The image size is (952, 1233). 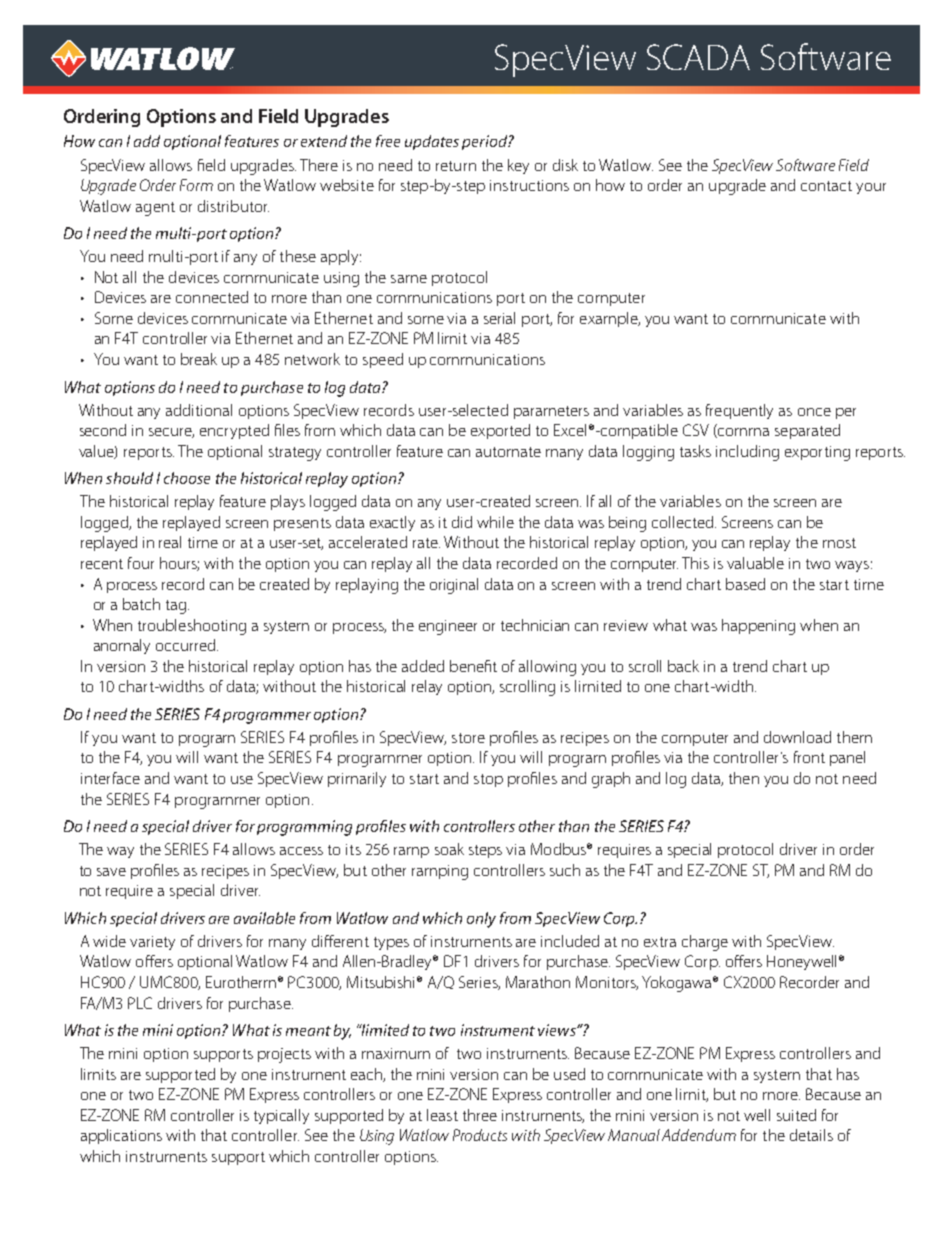 I want to click on save, so click(x=111, y=872).
